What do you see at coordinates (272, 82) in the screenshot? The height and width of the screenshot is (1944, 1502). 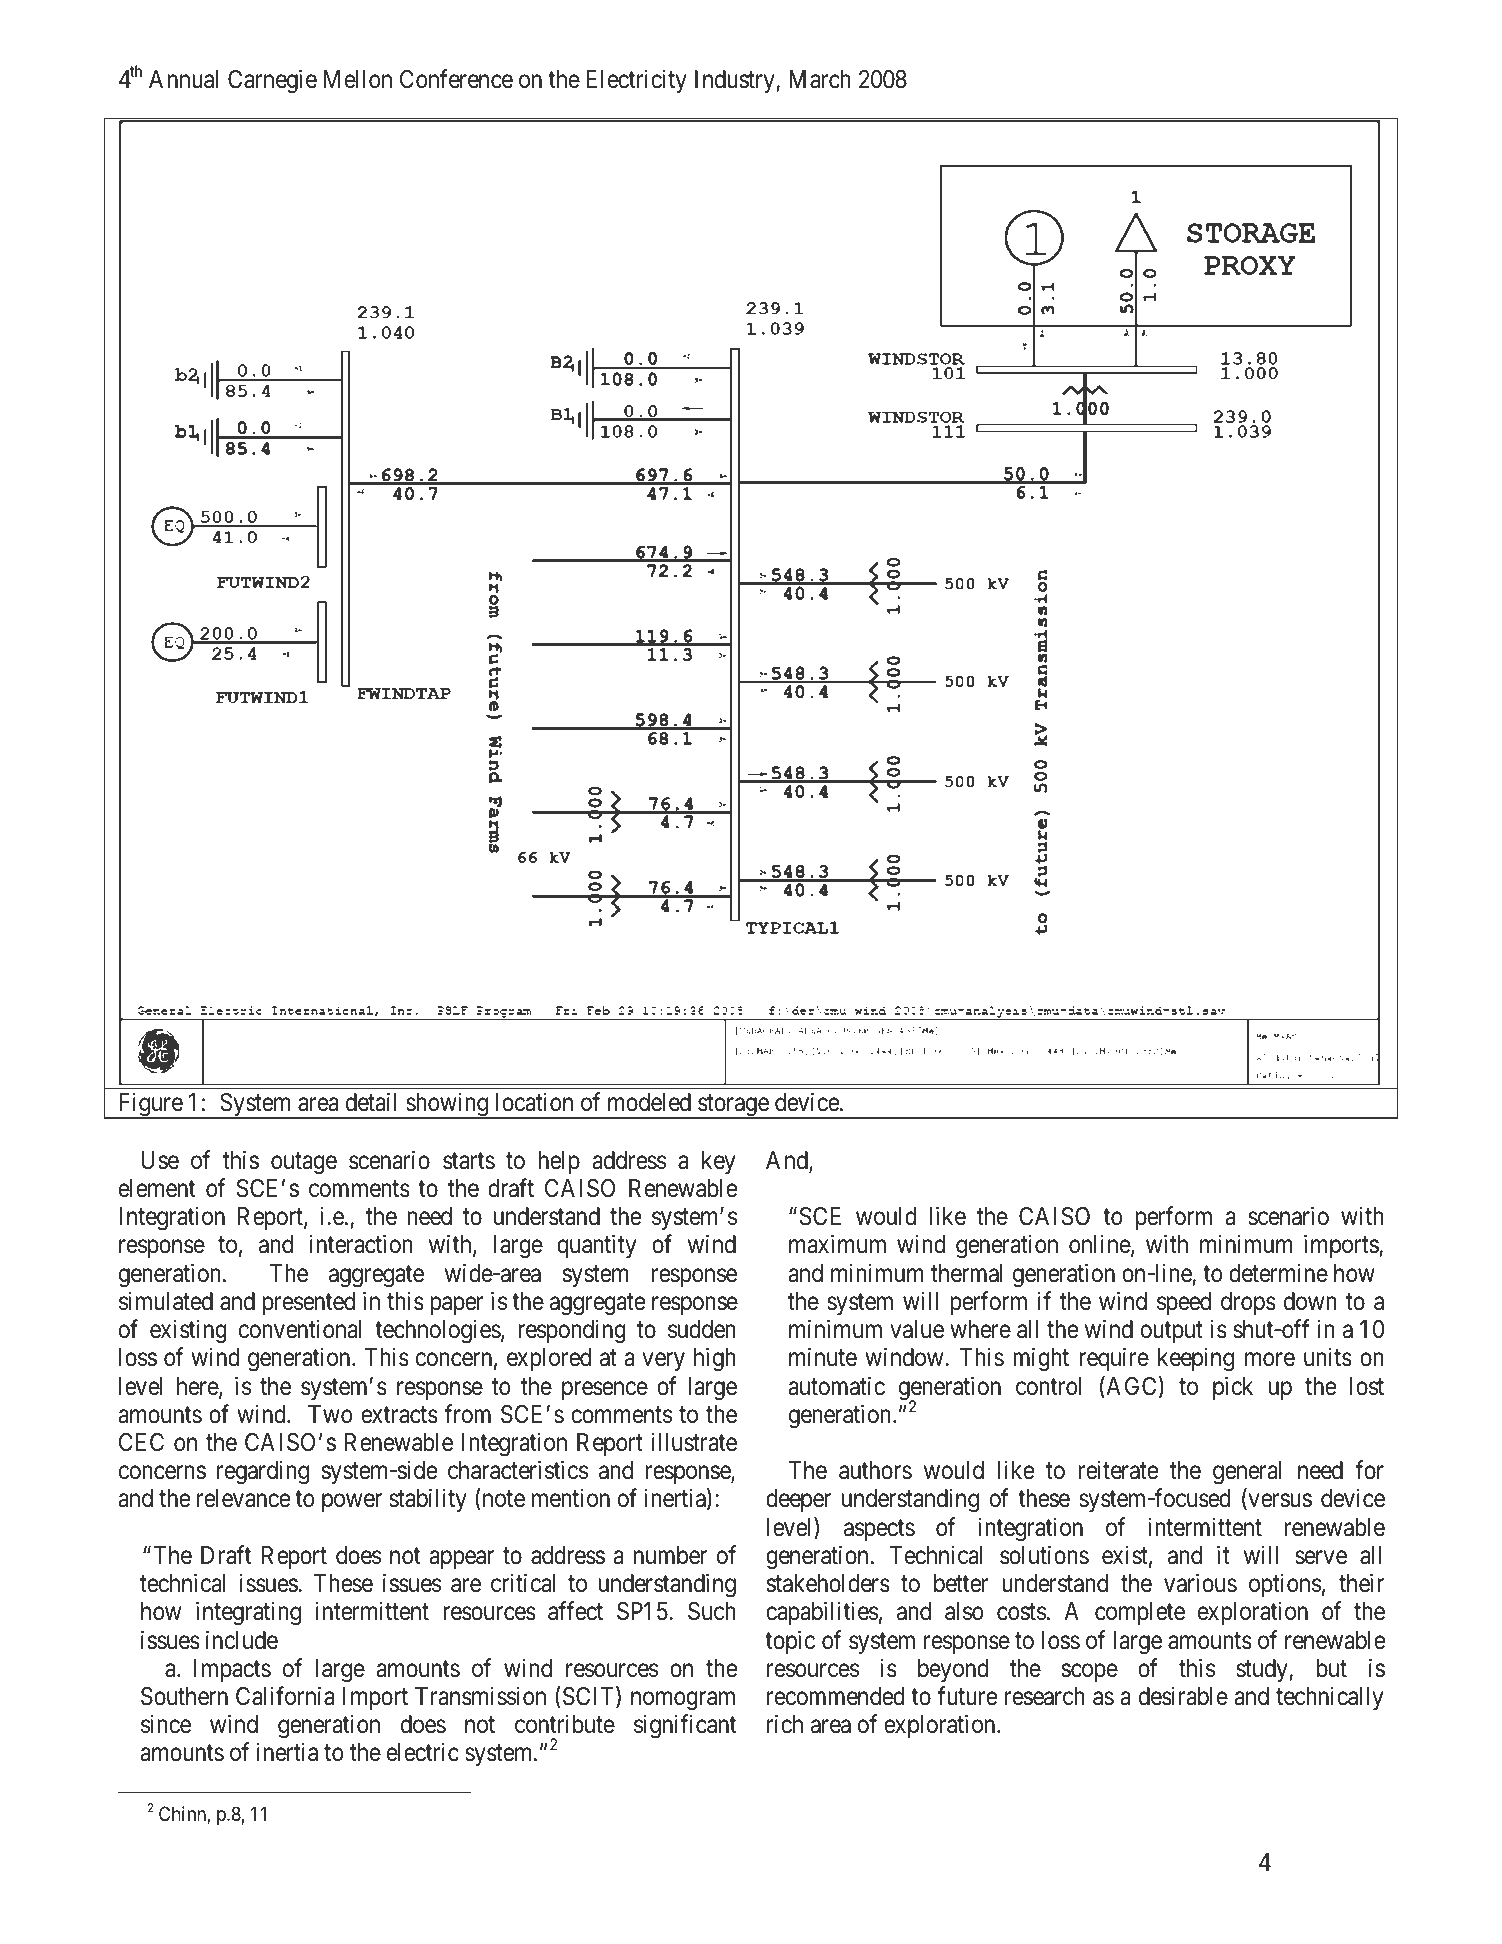 I see `Carnegie` at bounding box center [272, 82].
